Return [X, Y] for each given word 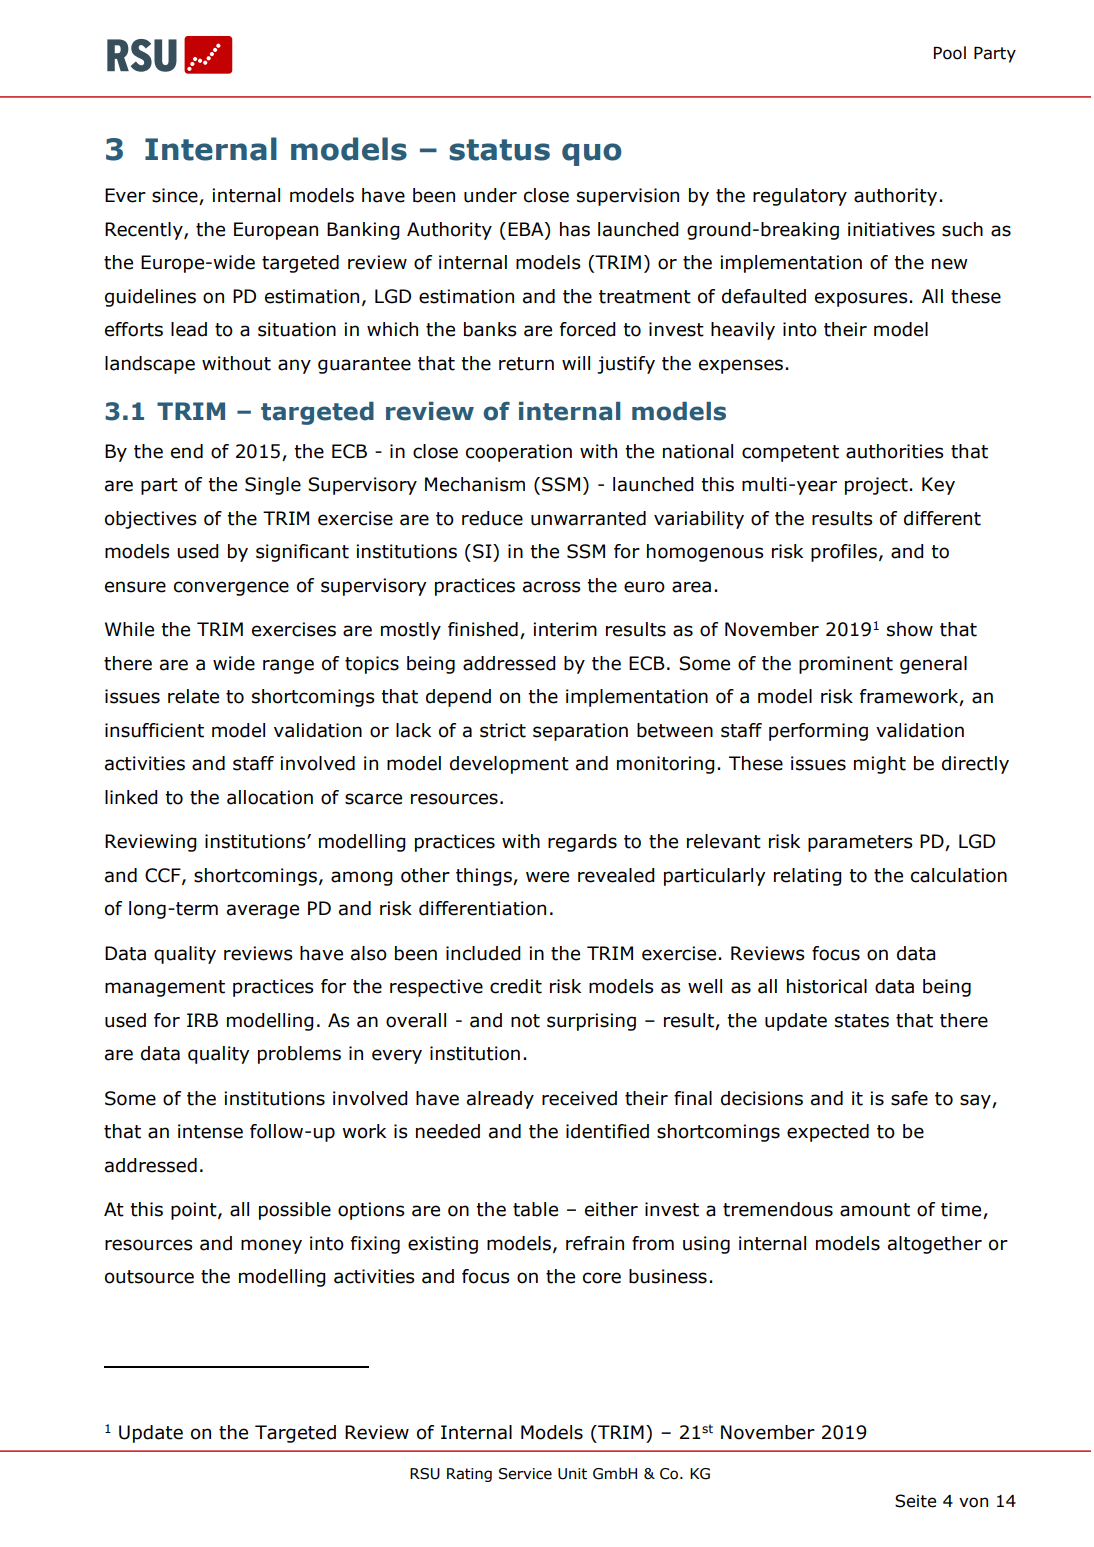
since [176, 196]
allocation [270, 797]
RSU [425, 1474]
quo [592, 154]
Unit [572, 1474]
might [880, 765]
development [509, 765]
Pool [950, 53]
